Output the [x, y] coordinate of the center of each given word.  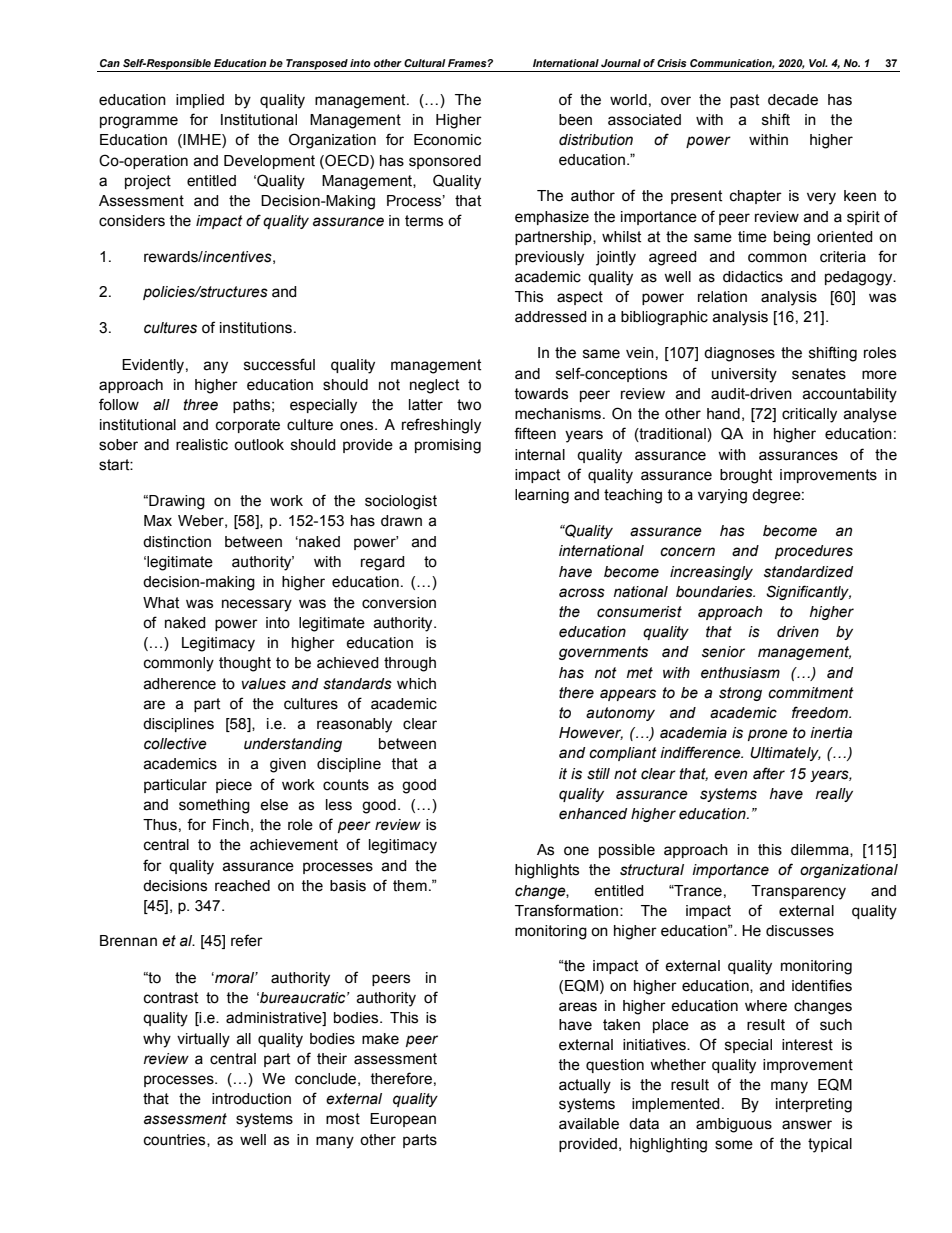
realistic [202, 445]
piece [234, 786]
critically [809, 415]
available [589, 1124]
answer [807, 1125]
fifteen [535, 433]
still [598, 774]
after [769, 773]
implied [200, 101]
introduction [251, 1099]
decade [793, 100]
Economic [447, 140]
